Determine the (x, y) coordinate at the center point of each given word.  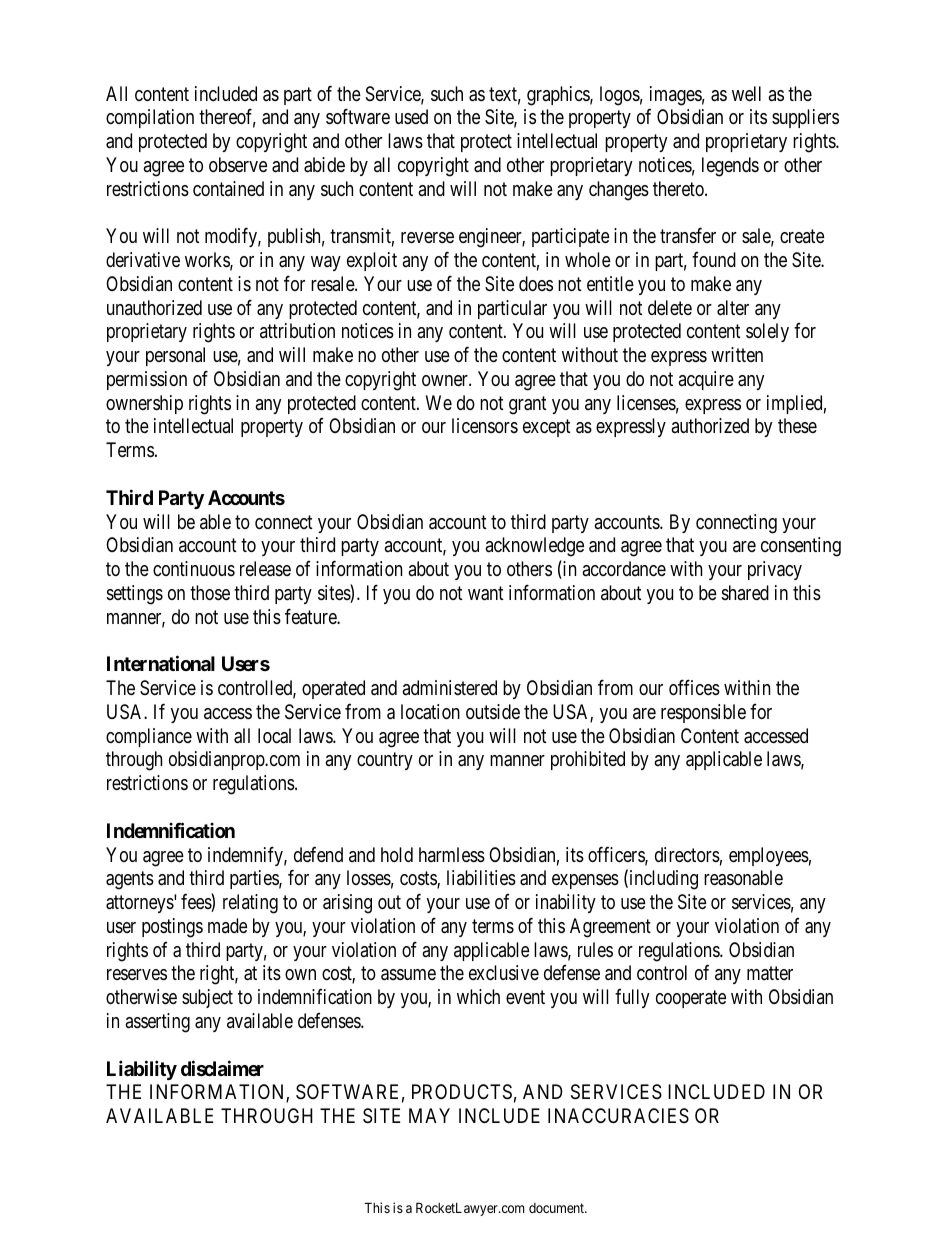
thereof (227, 118)
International (161, 663)
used (411, 116)
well (746, 93)
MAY (429, 1115)
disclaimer (222, 1068)
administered (449, 688)
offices (694, 687)
